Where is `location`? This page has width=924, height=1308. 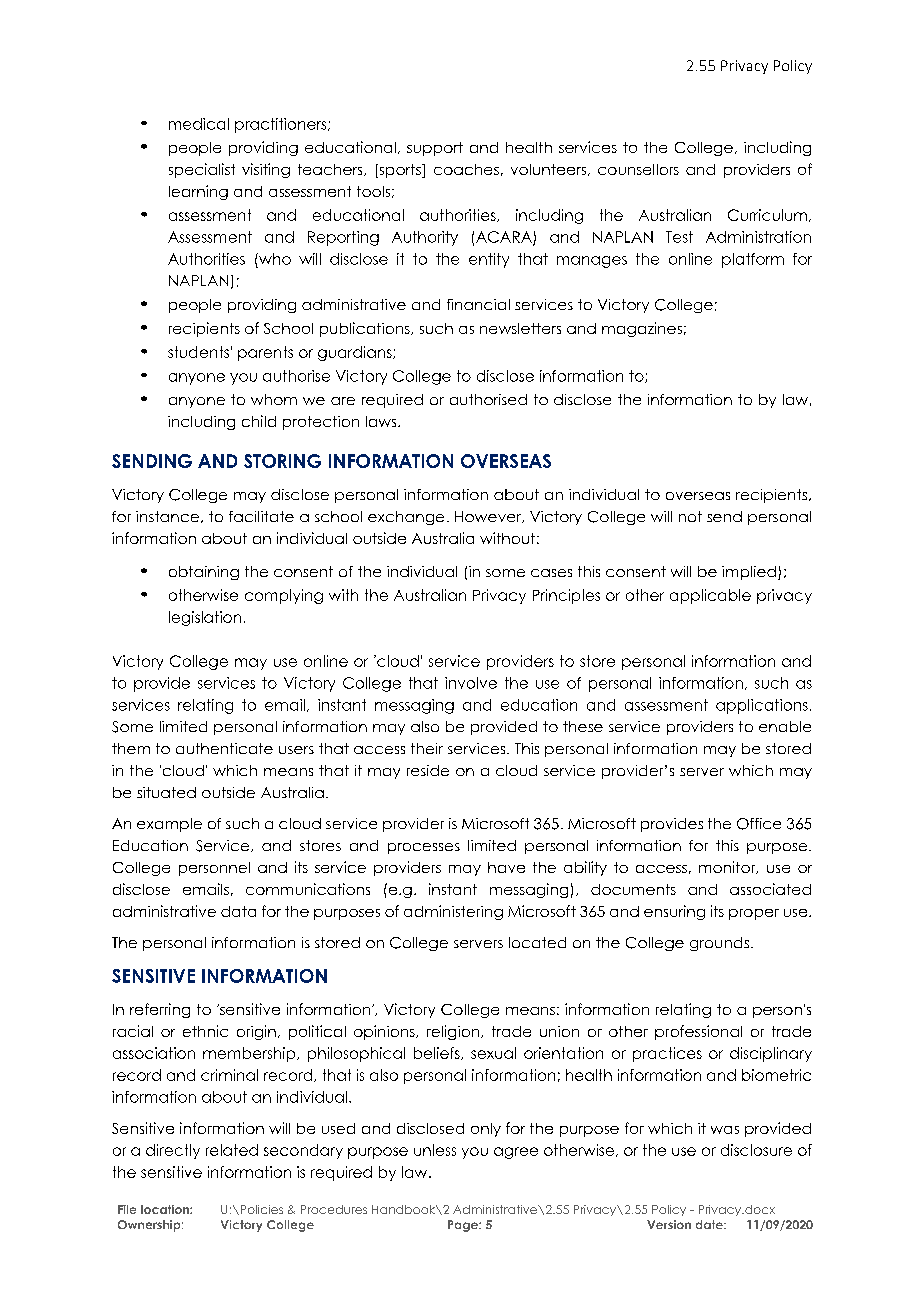
location is located at coordinates (166, 1209).
